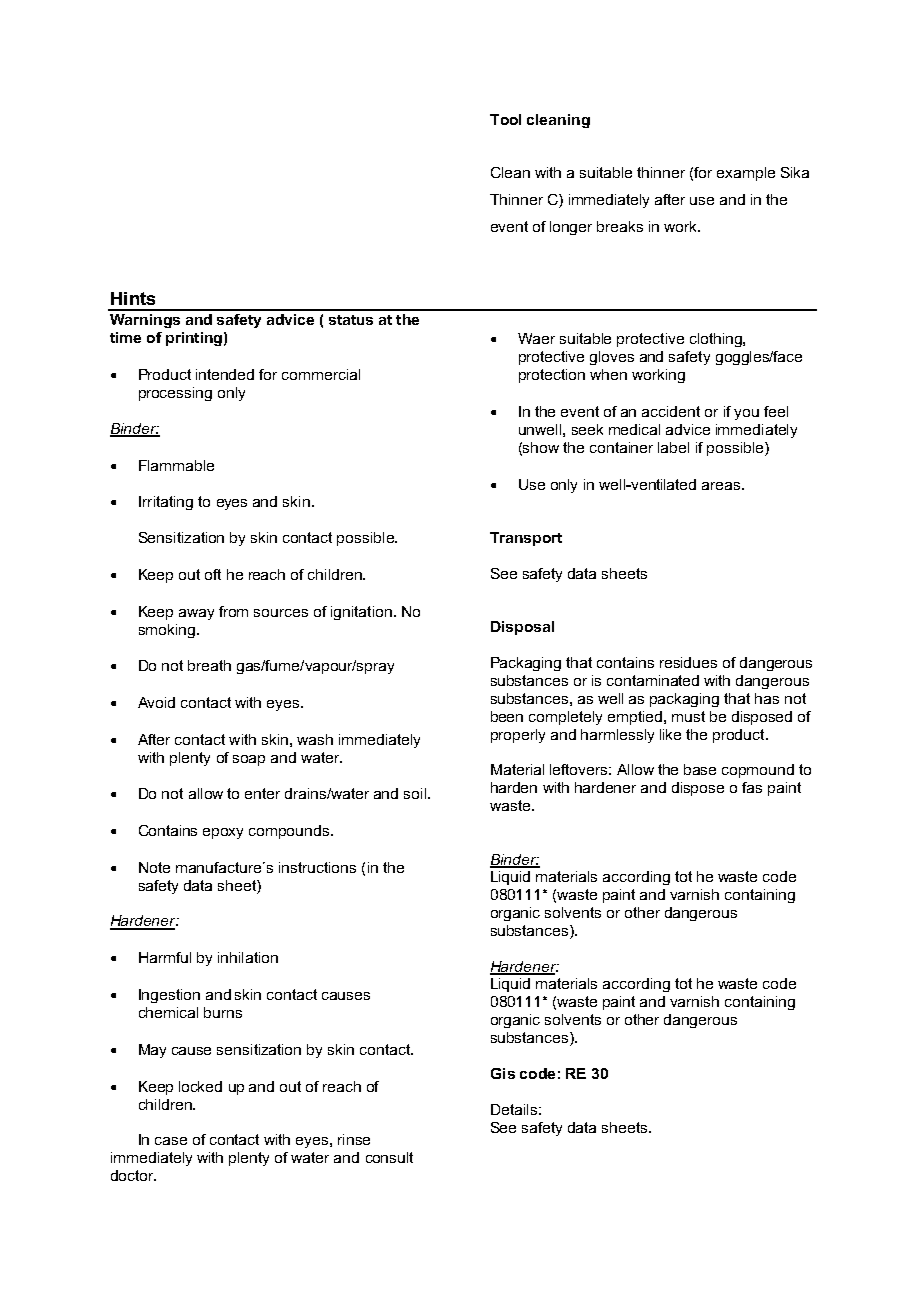 The image size is (924, 1308). I want to click on you, so click(746, 414).
